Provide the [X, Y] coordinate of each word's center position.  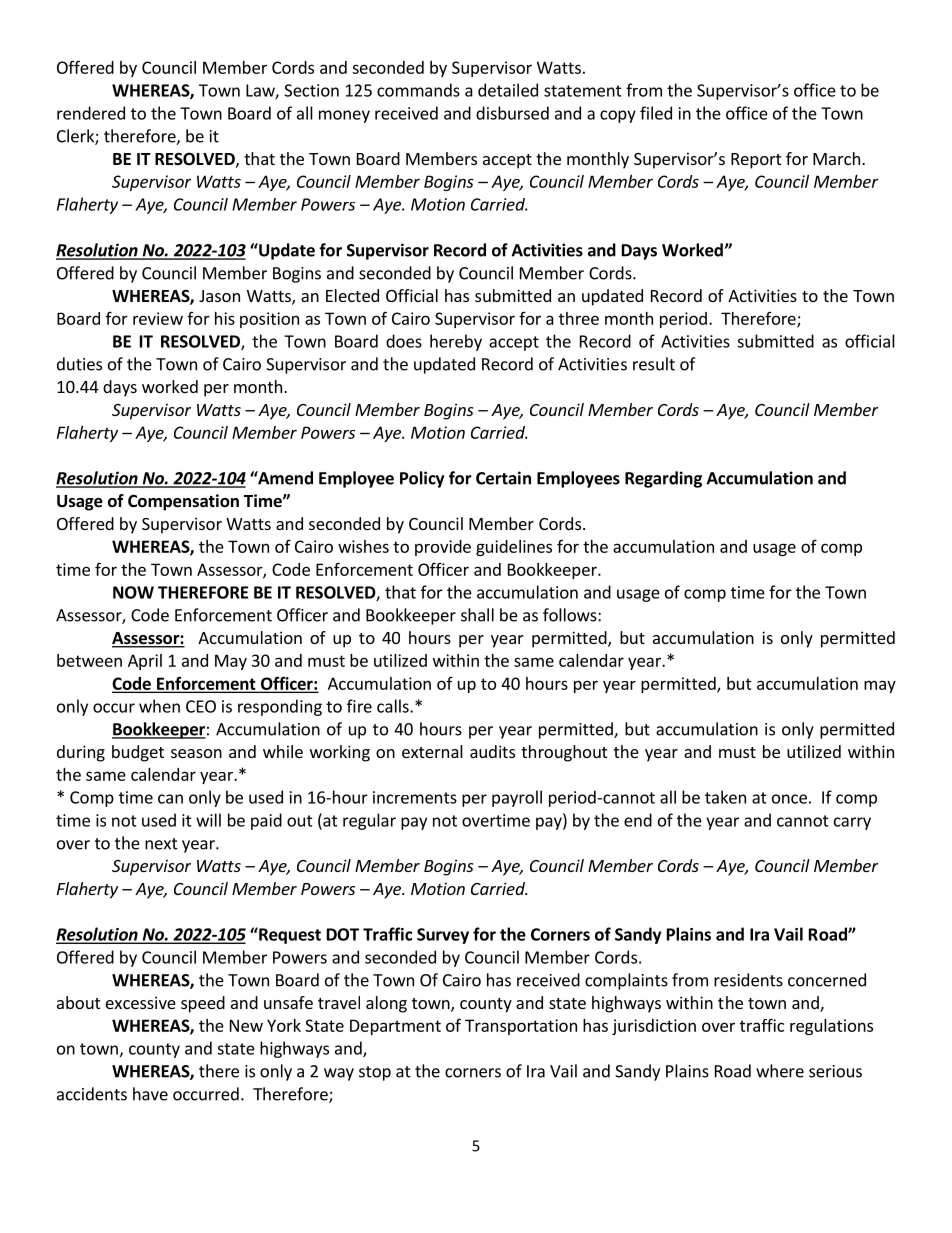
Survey [443, 936]
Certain [503, 478]
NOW [133, 592]
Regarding [663, 479]
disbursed [512, 113]
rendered [91, 113]
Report [756, 161]
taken [725, 797]
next [161, 844]
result [654, 364]
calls [394, 706]
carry [852, 823]
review [158, 318]
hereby [456, 342]
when [159, 706]
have [150, 1094]
